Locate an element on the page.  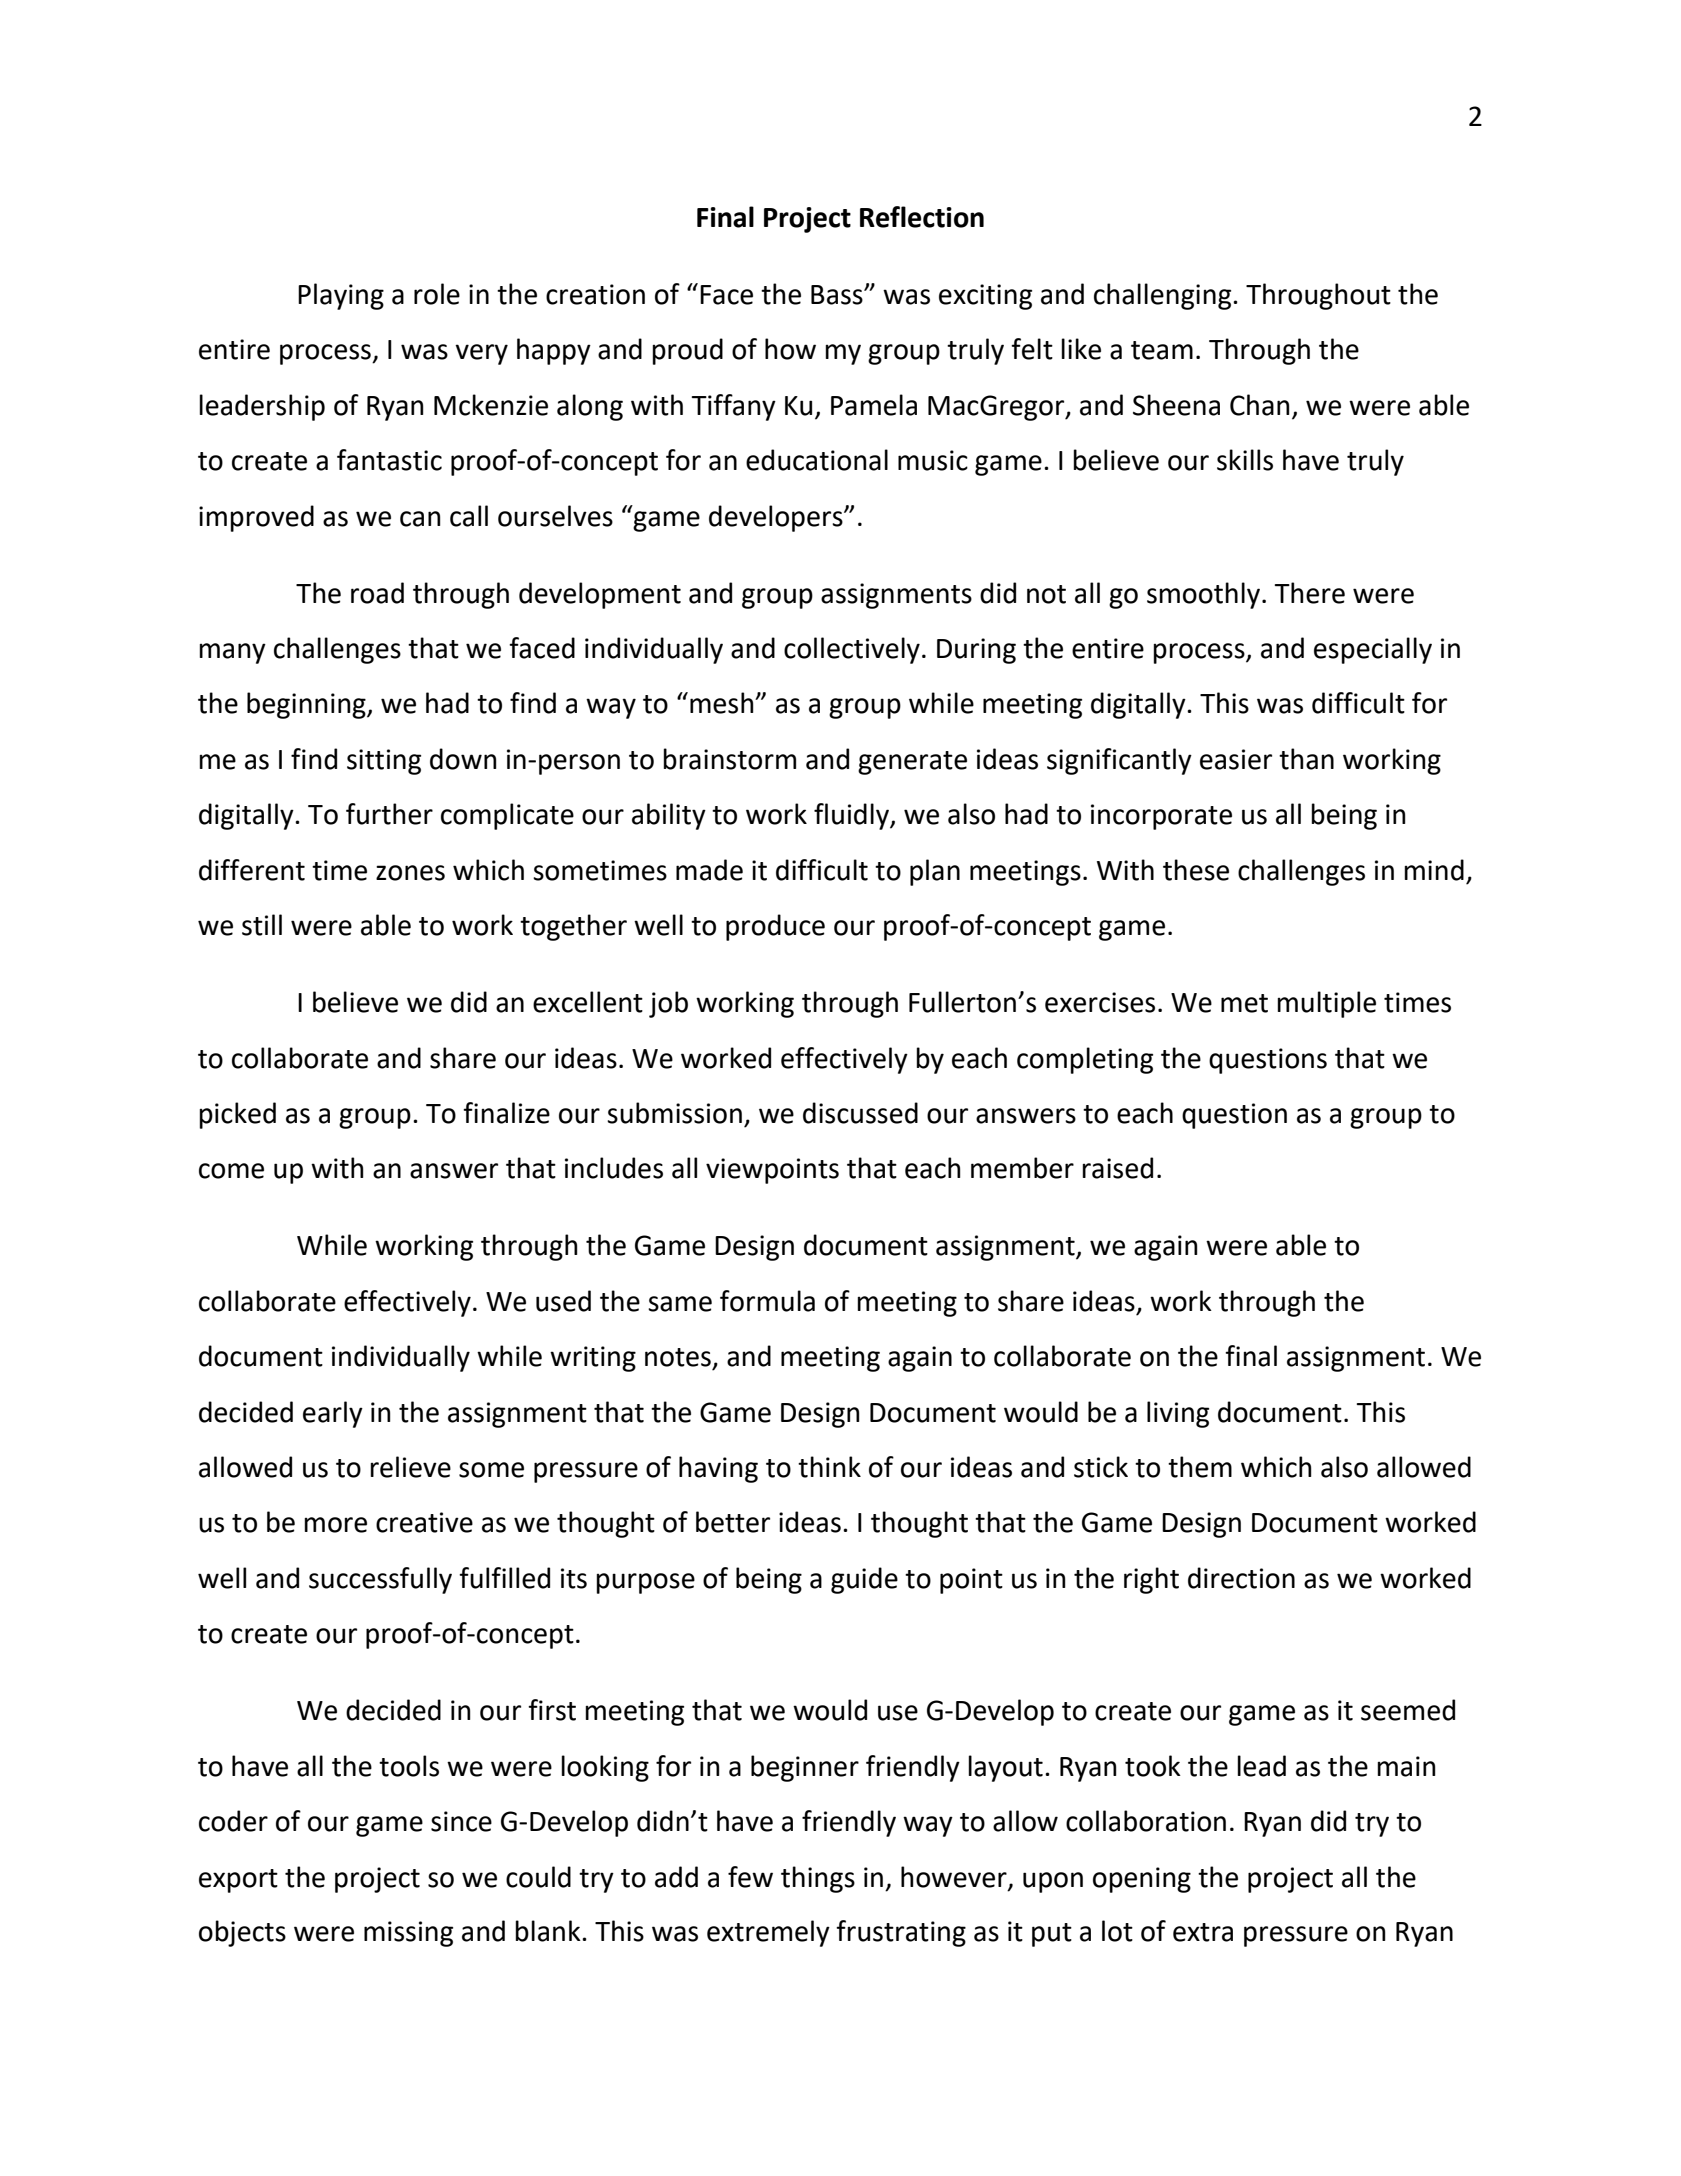
missing is located at coordinates (408, 1934).
